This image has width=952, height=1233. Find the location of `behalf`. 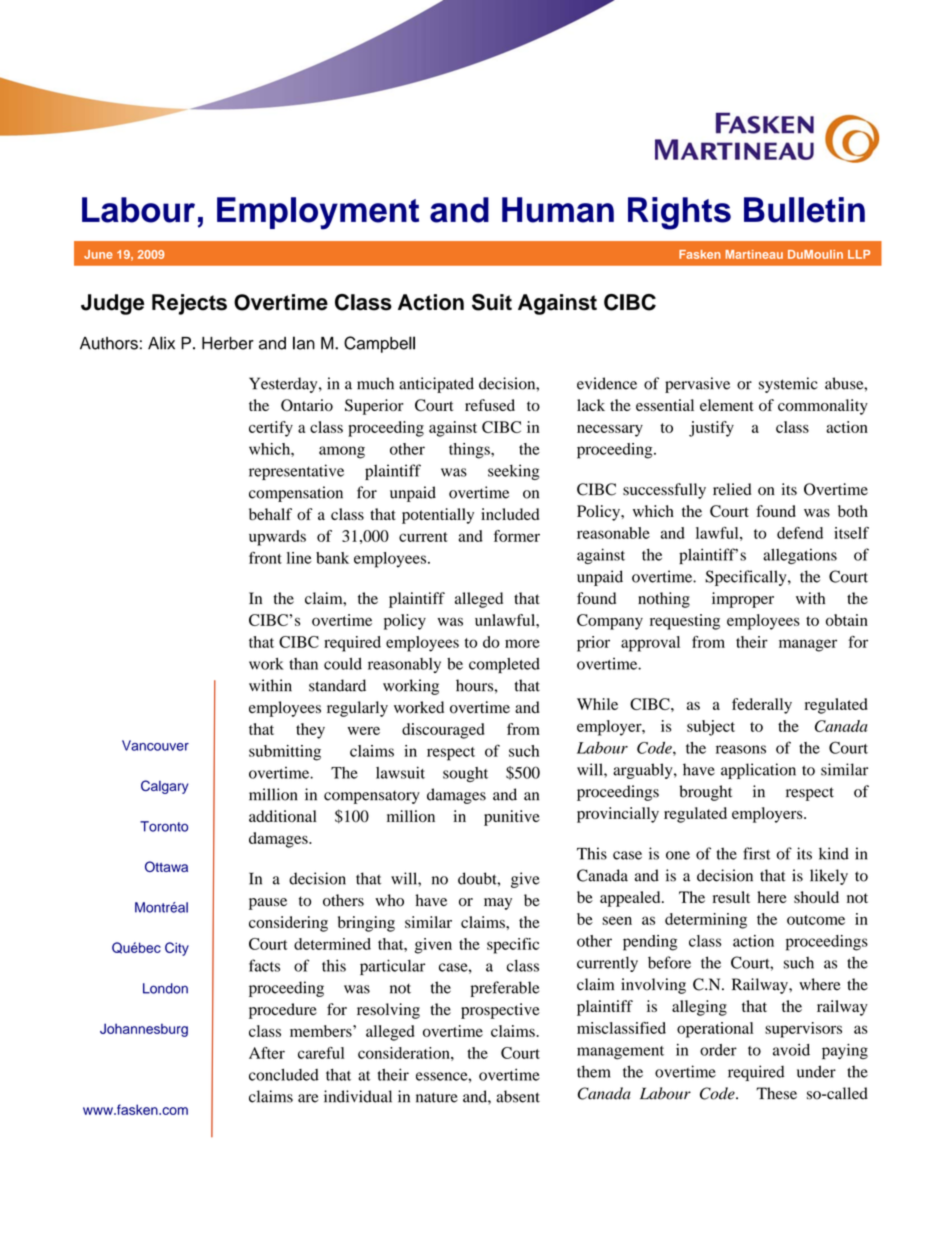

behalf is located at coordinates (270, 514).
